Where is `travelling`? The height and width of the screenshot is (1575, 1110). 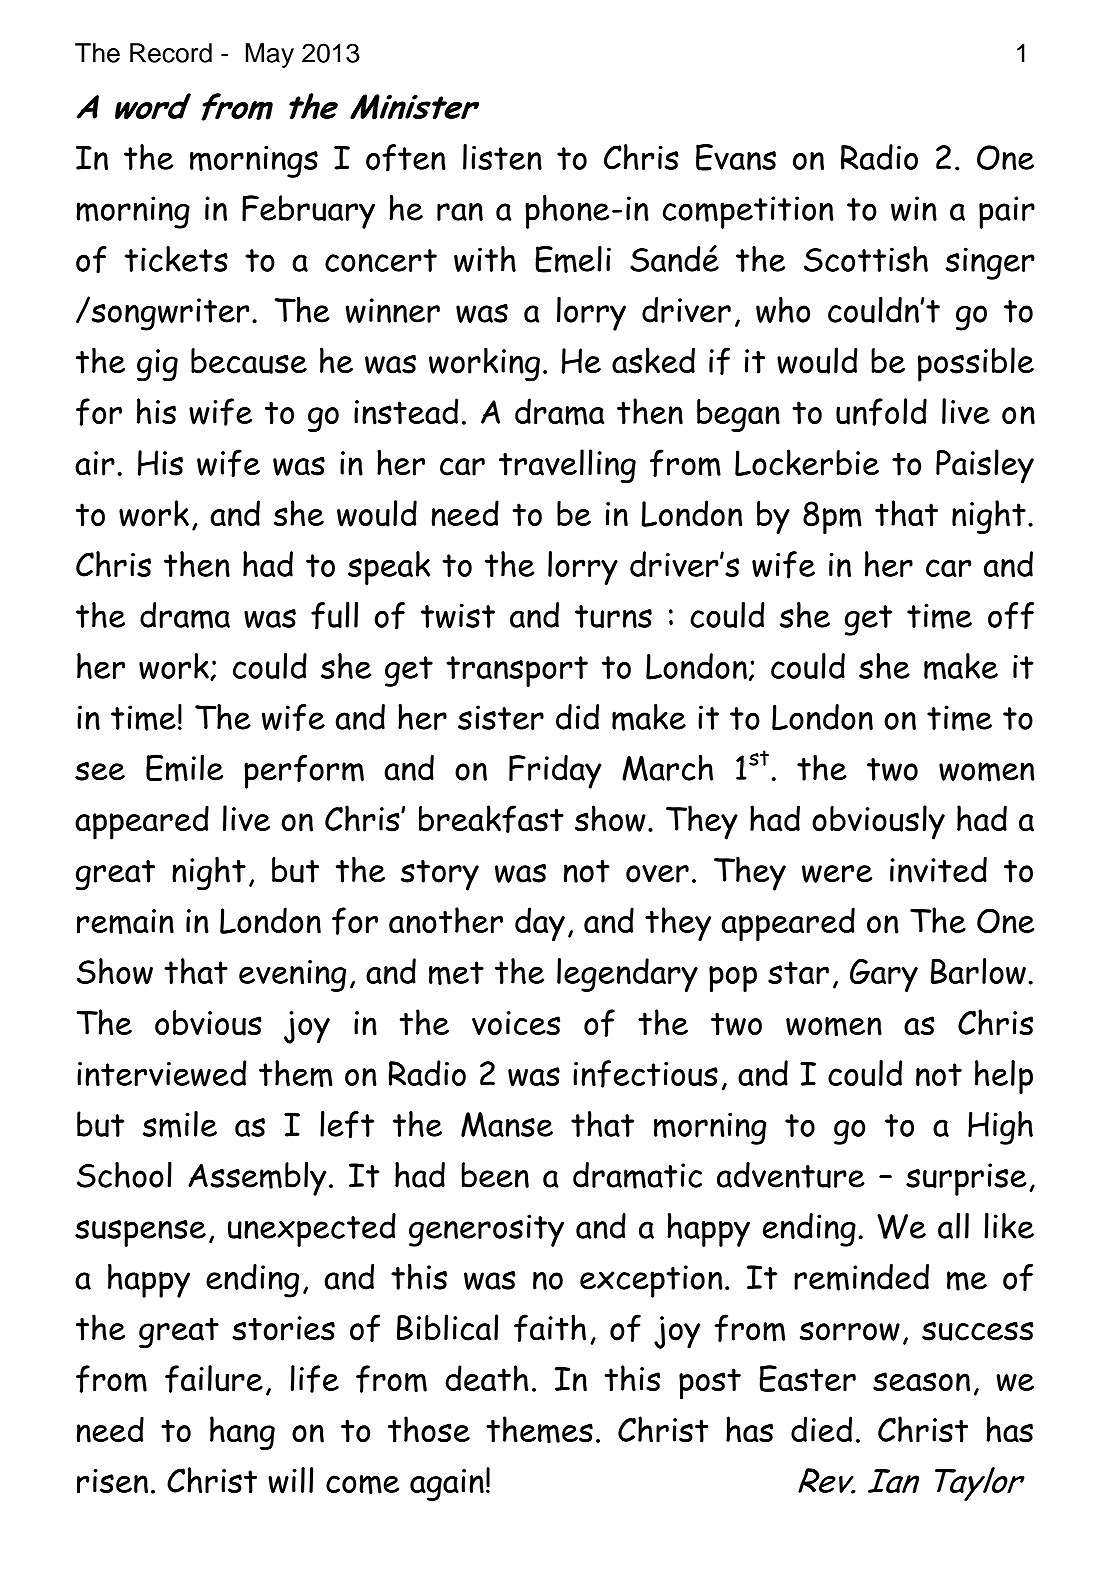 travelling is located at coordinates (567, 466).
